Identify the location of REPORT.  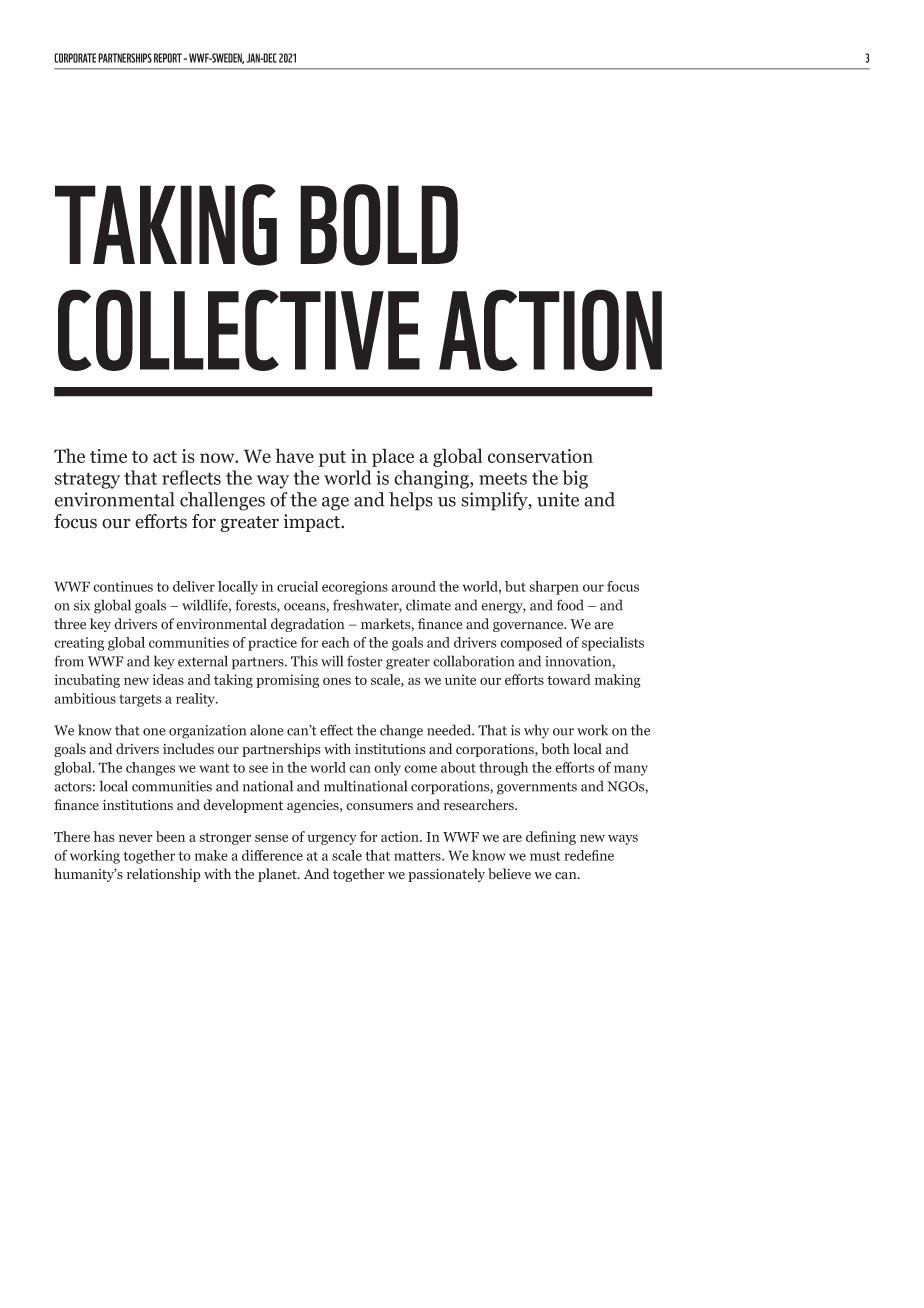
(168, 58).
